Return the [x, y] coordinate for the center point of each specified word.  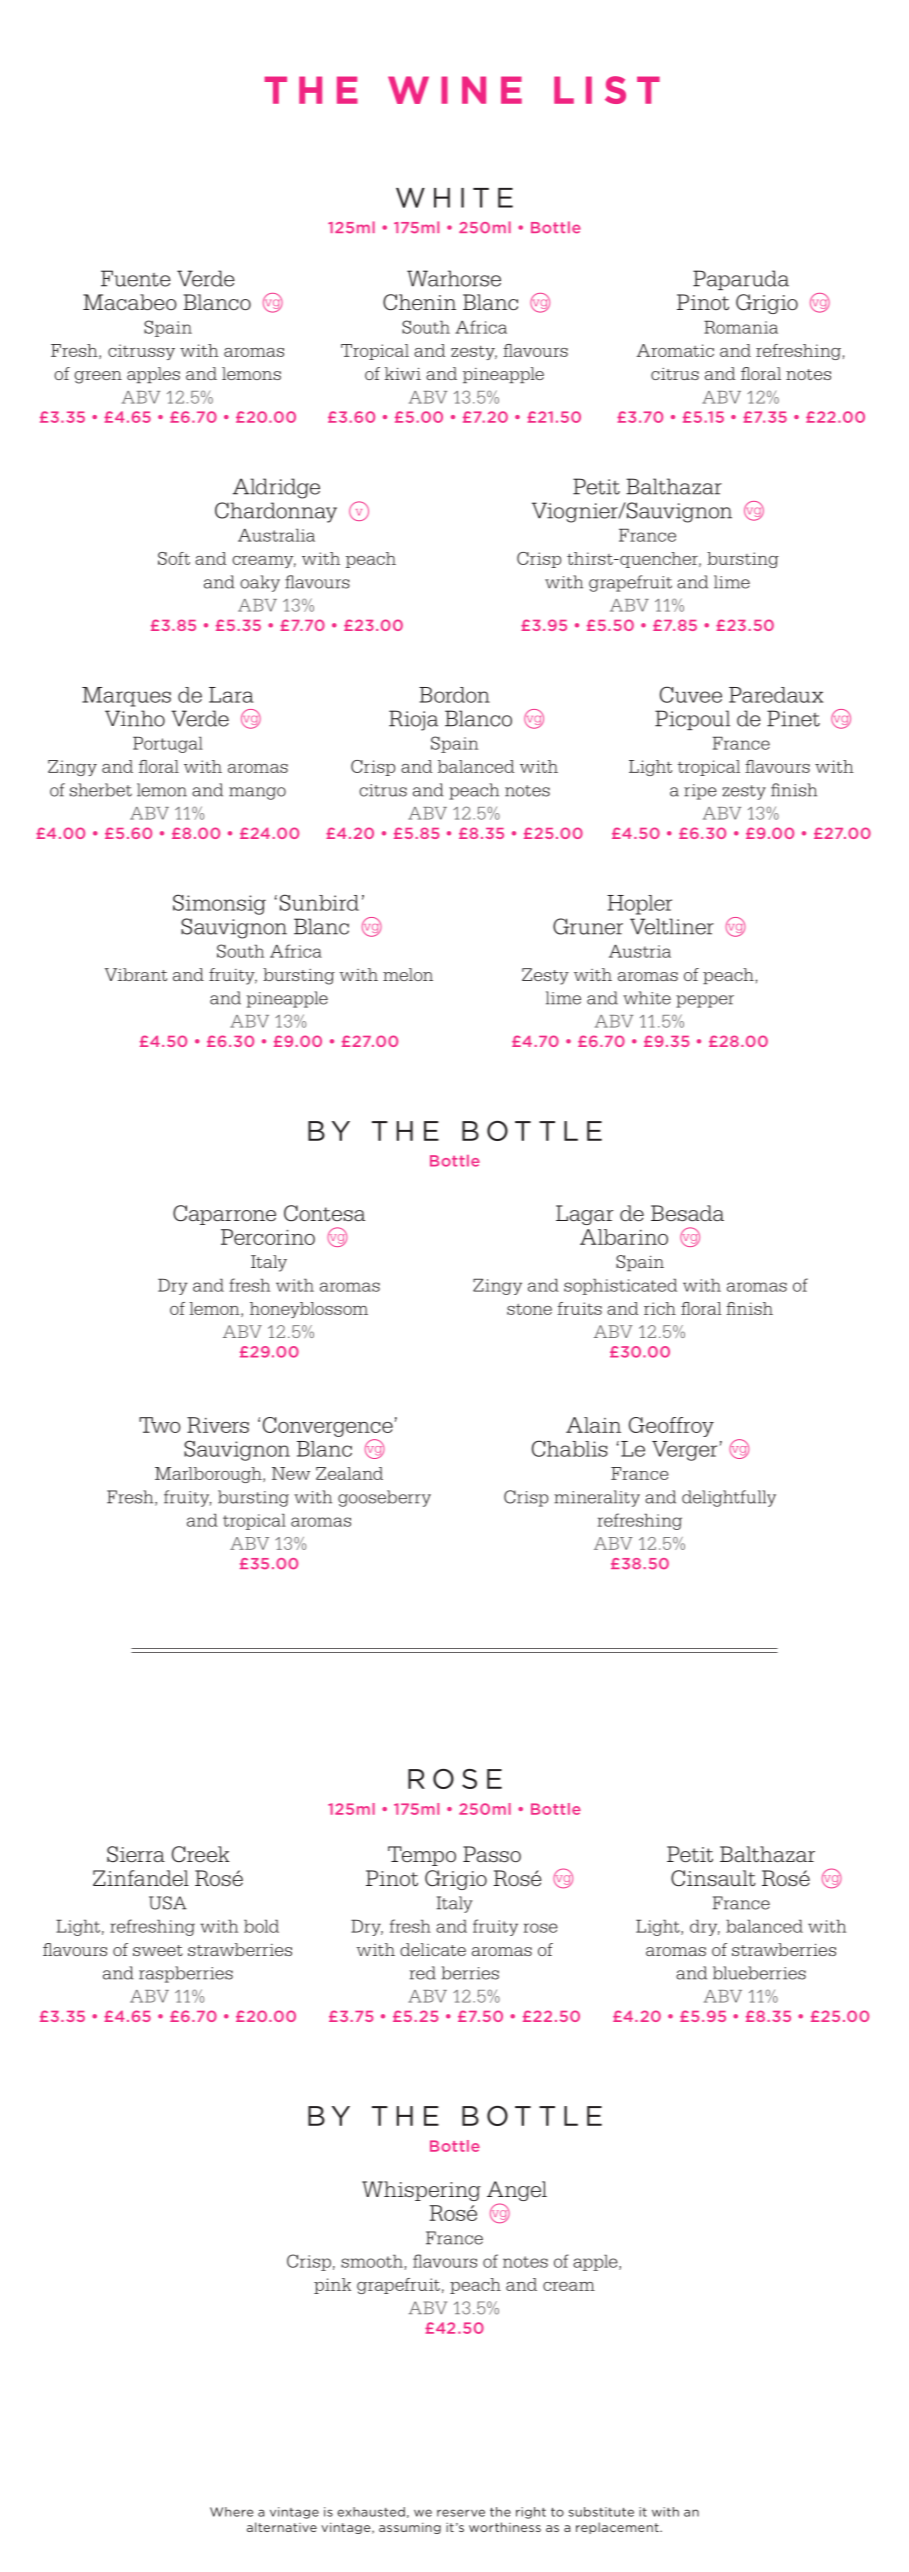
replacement [618, 2528]
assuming [410, 2528]
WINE [455, 90]
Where [231, 2512]
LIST [607, 90]
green [98, 377]
